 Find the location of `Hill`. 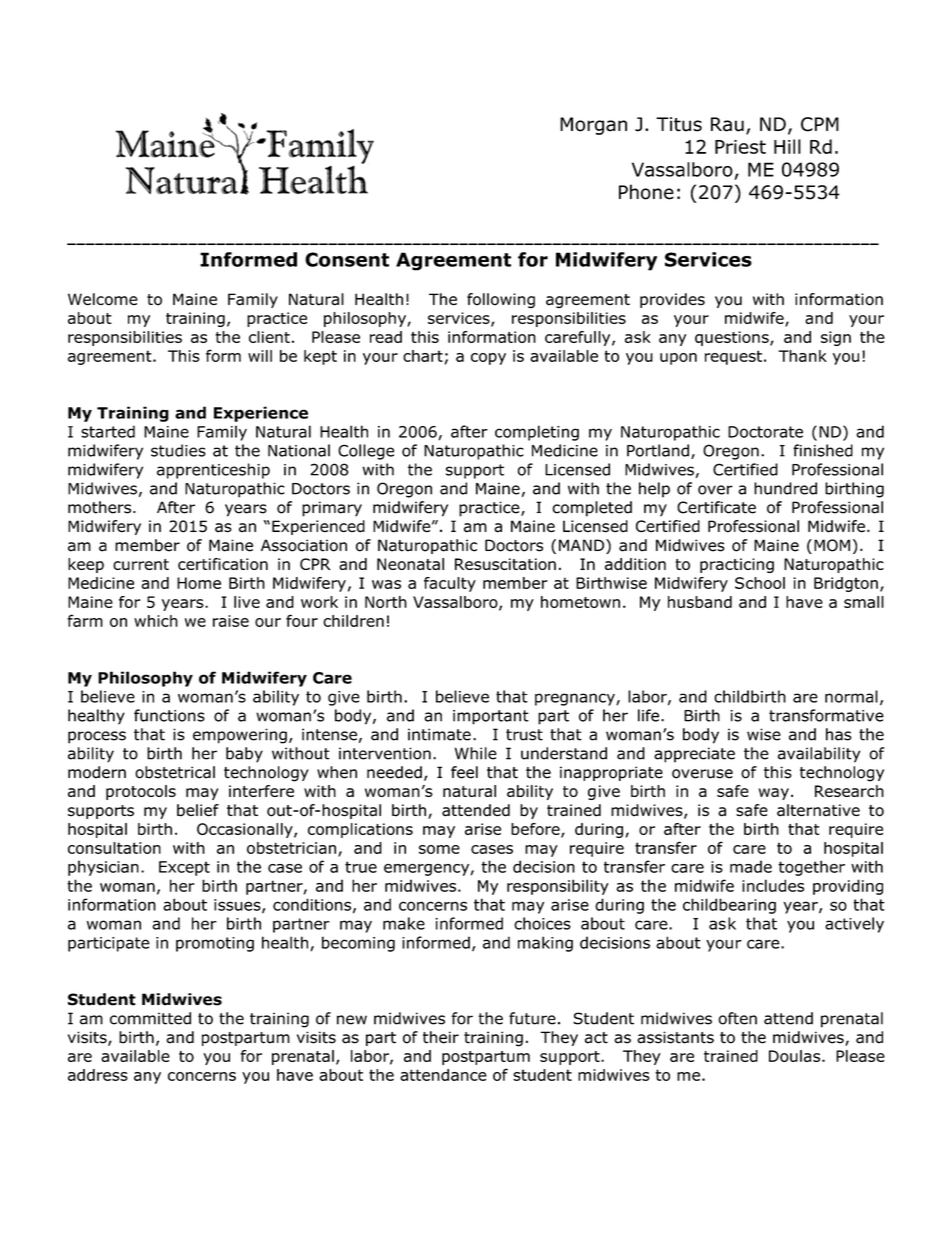

Hill is located at coordinates (787, 146).
